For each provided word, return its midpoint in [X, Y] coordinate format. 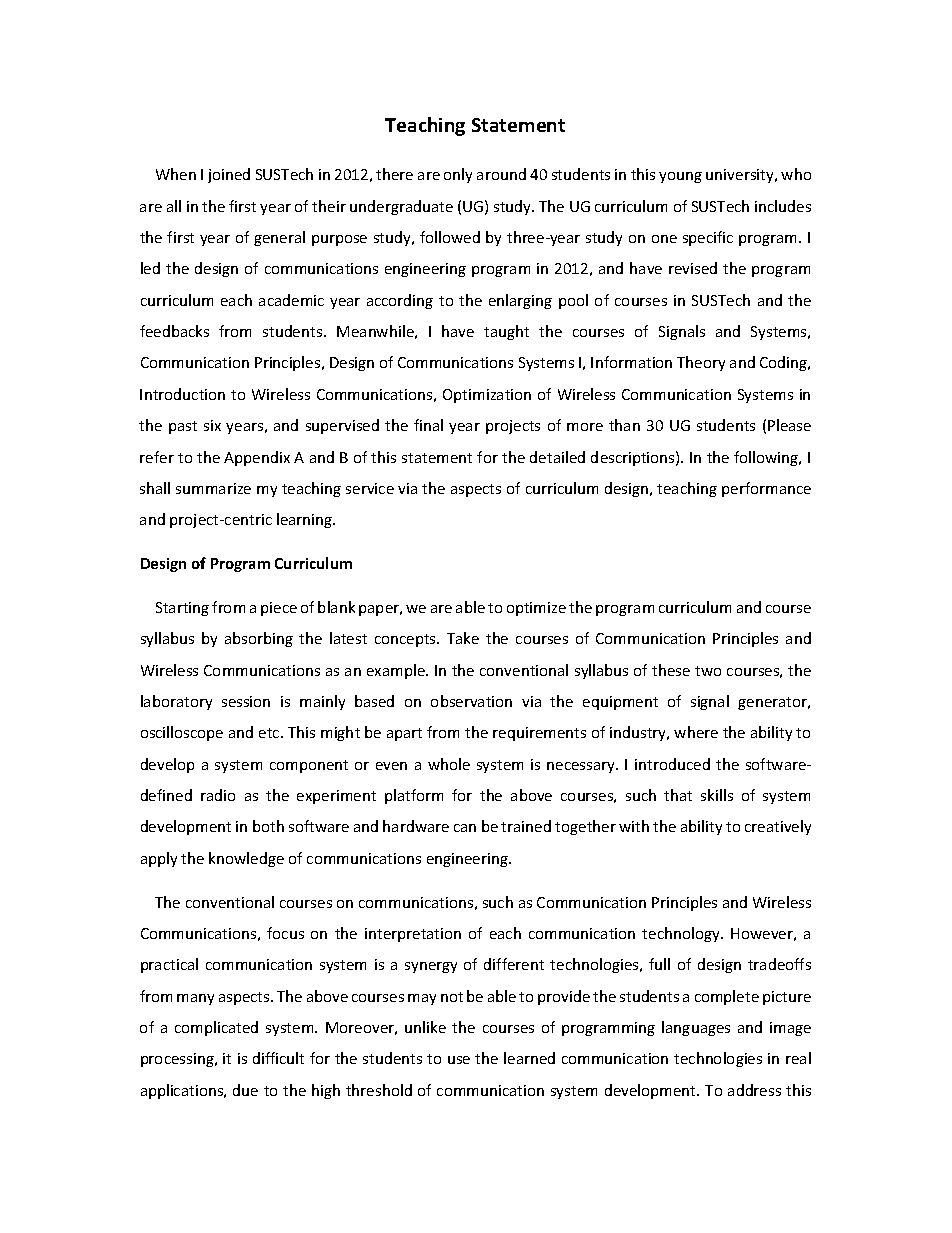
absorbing [259, 639]
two [708, 671]
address [754, 1090]
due [245, 1090]
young [680, 177]
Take [463, 638]
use [459, 1060]
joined [229, 175]
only [458, 175]
